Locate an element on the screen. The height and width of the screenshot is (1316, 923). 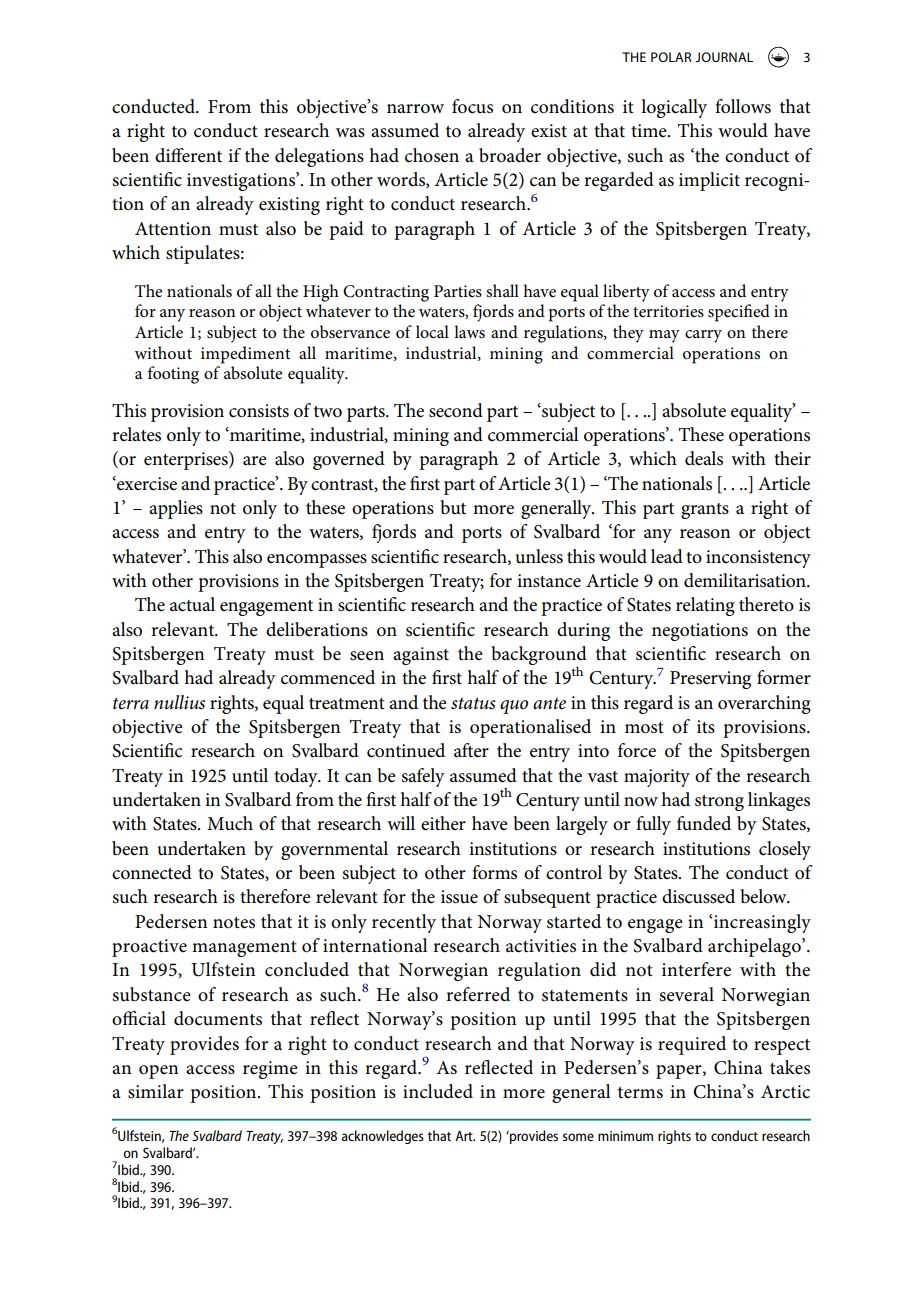
actual is located at coordinates (192, 604).
